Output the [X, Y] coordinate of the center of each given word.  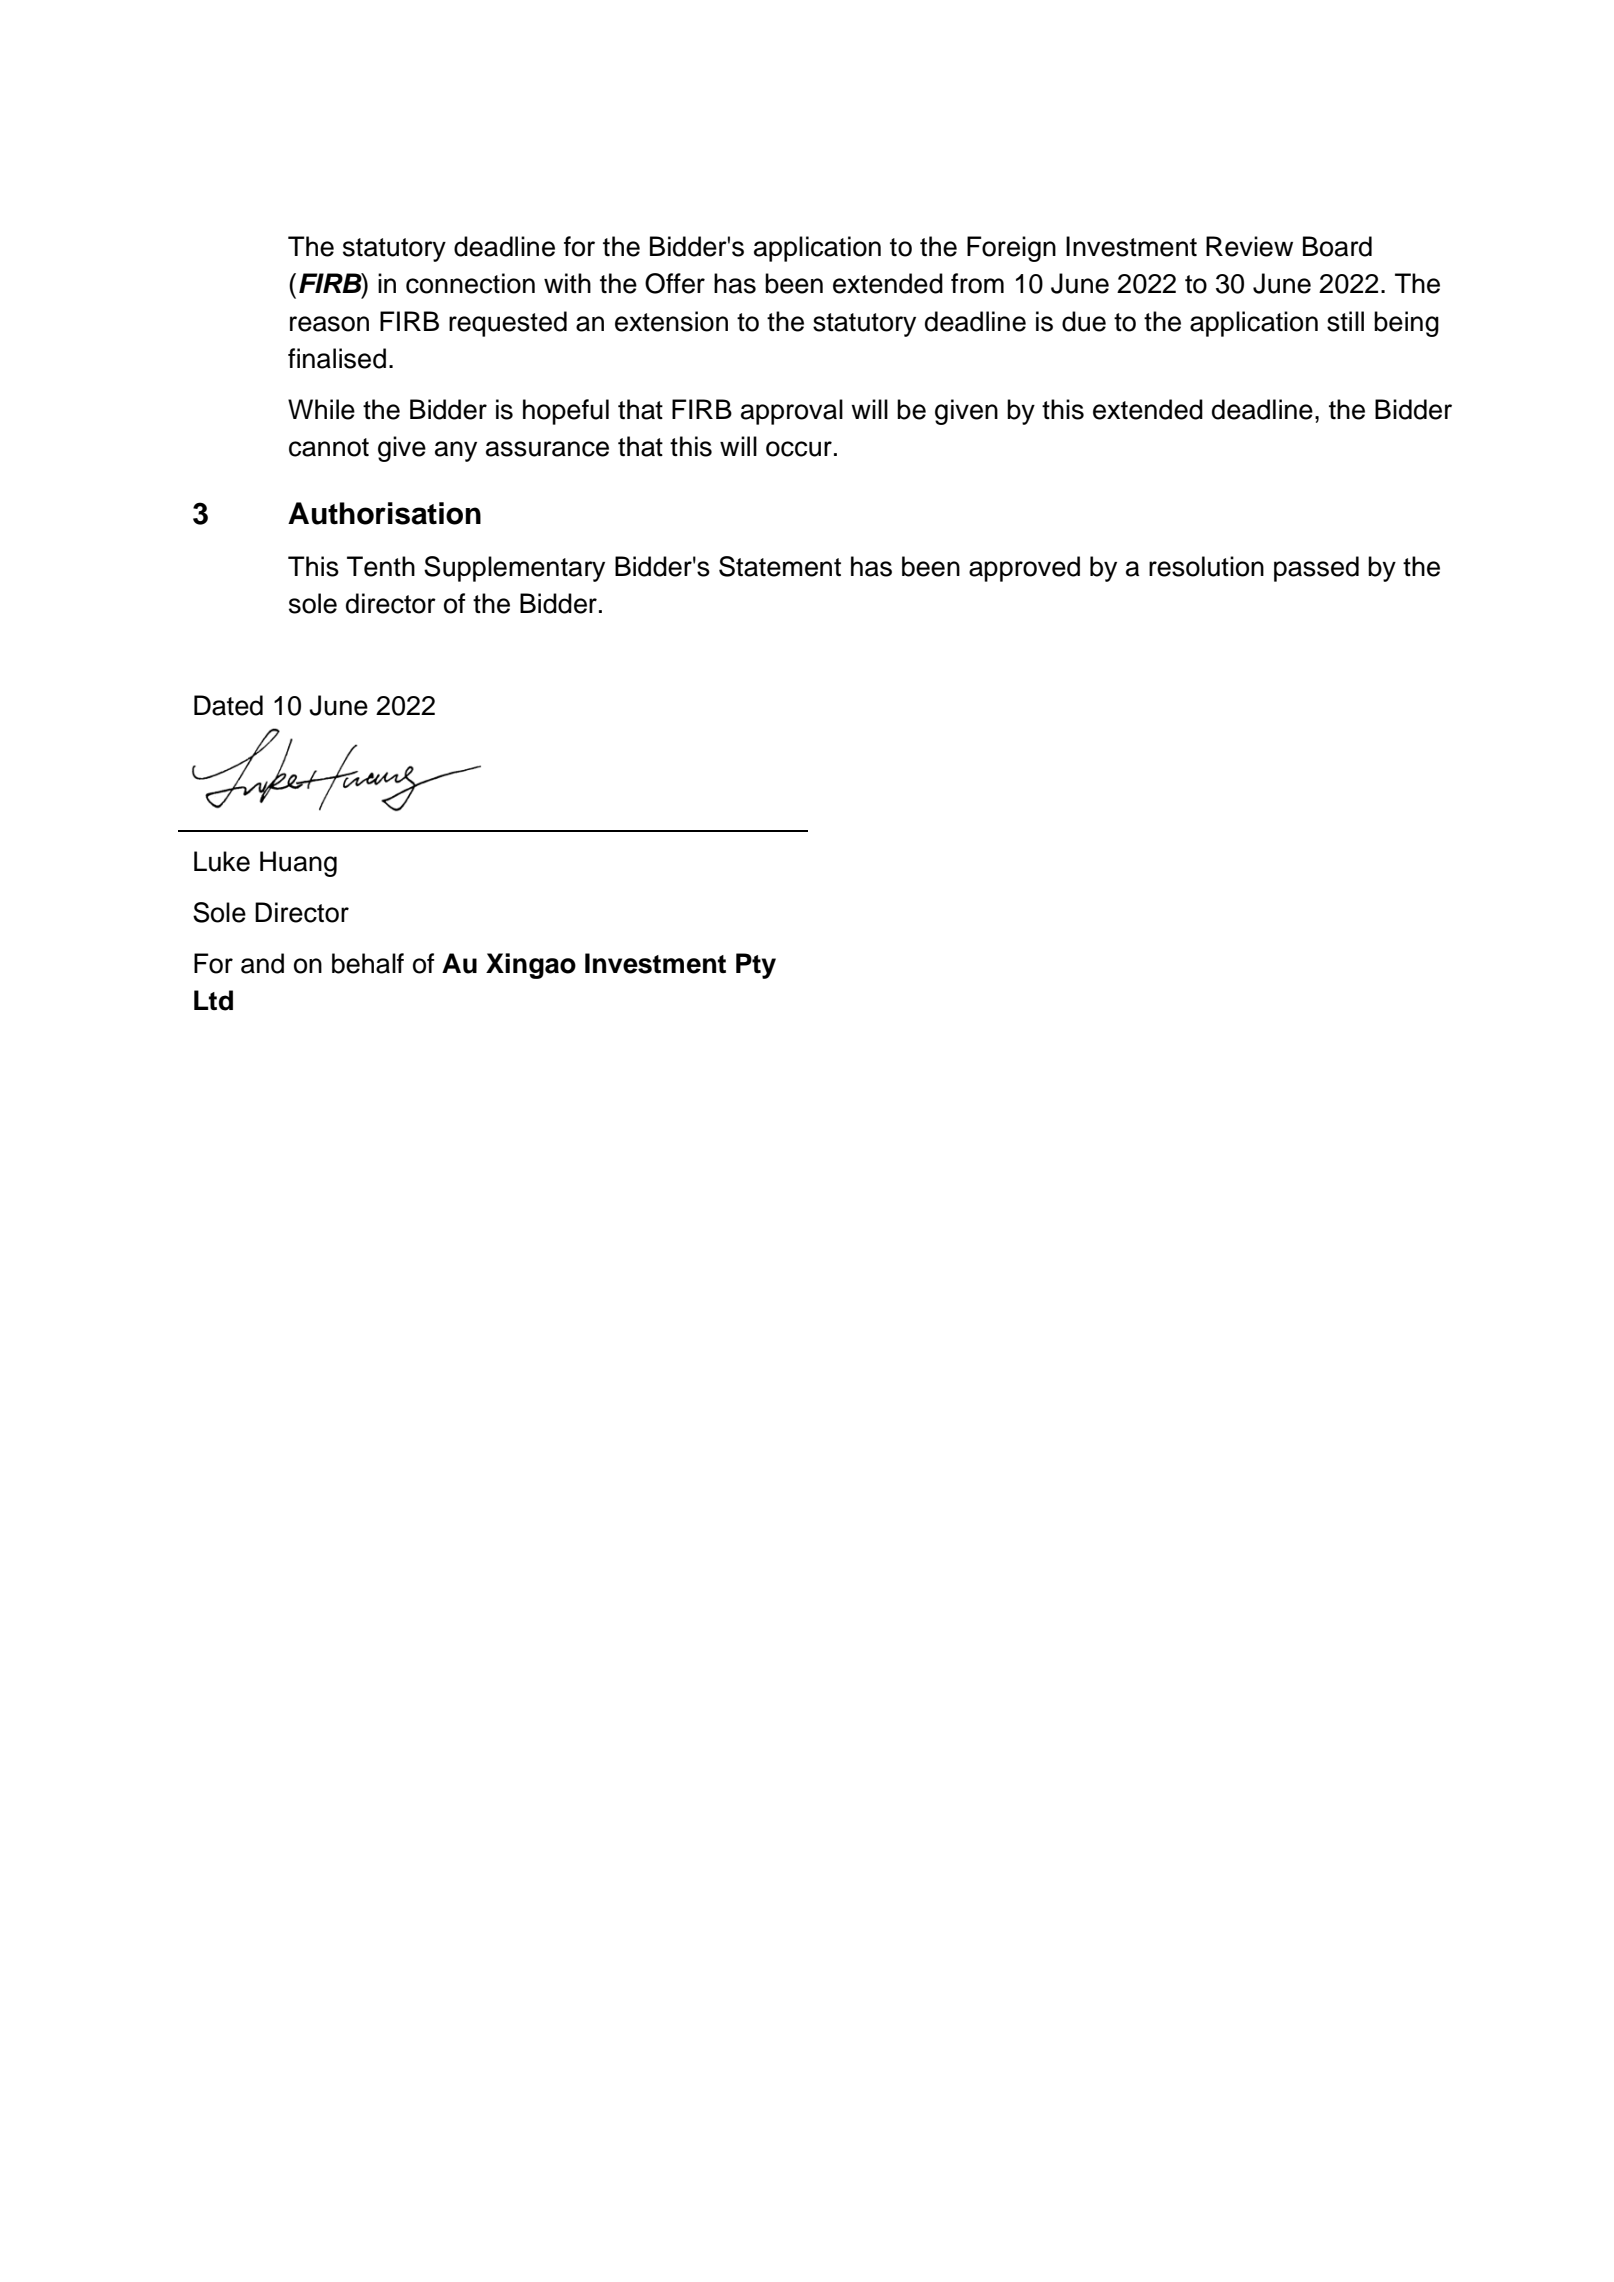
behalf [368, 963]
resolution [1206, 566]
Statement [780, 566]
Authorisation [384, 513]
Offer [675, 283]
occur [799, 449]
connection [470, 283]
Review [1249, 246]
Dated [228, 705]
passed [1316, 569]
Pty [756, 966]
